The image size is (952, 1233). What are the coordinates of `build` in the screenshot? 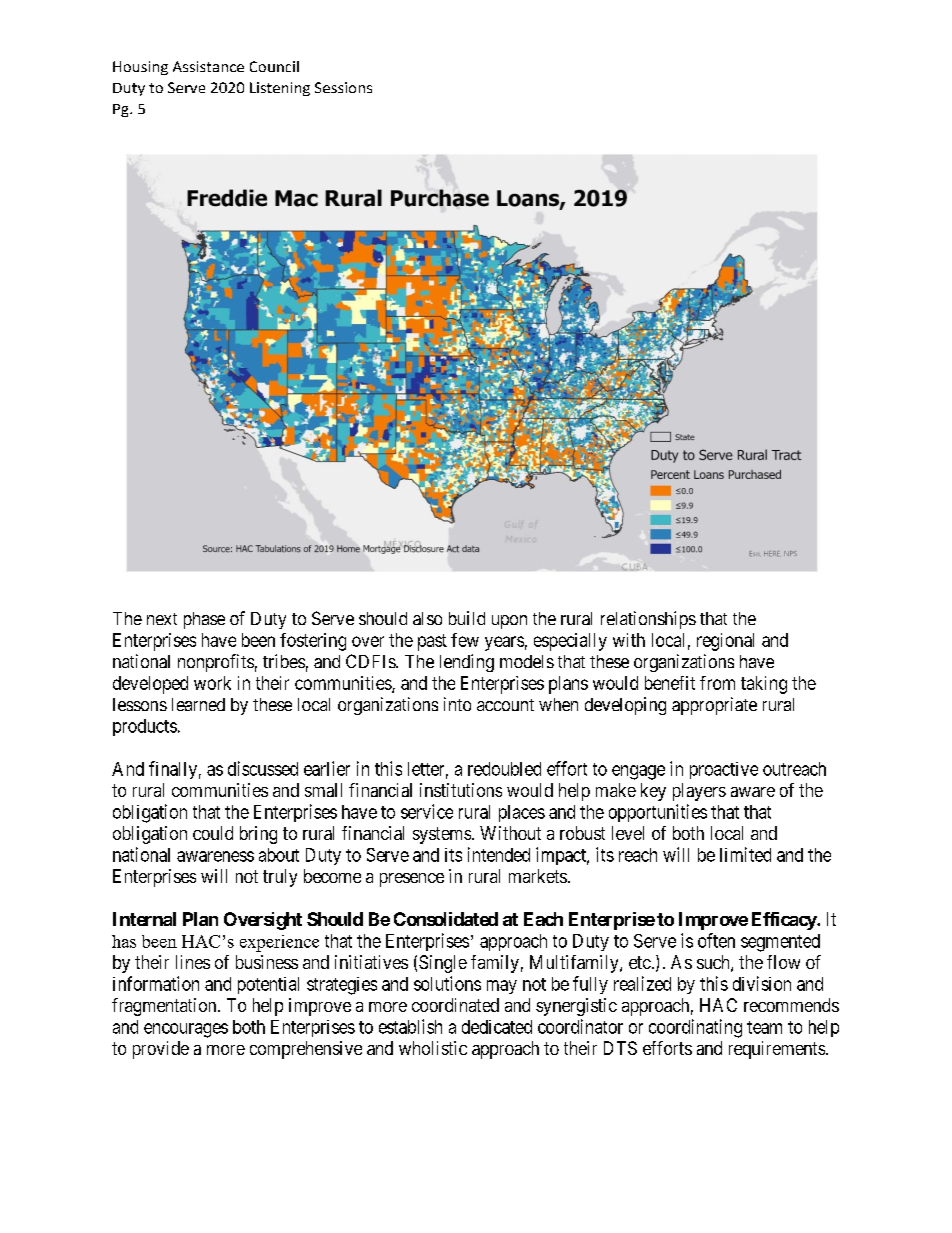 It's located at (467, 618).
